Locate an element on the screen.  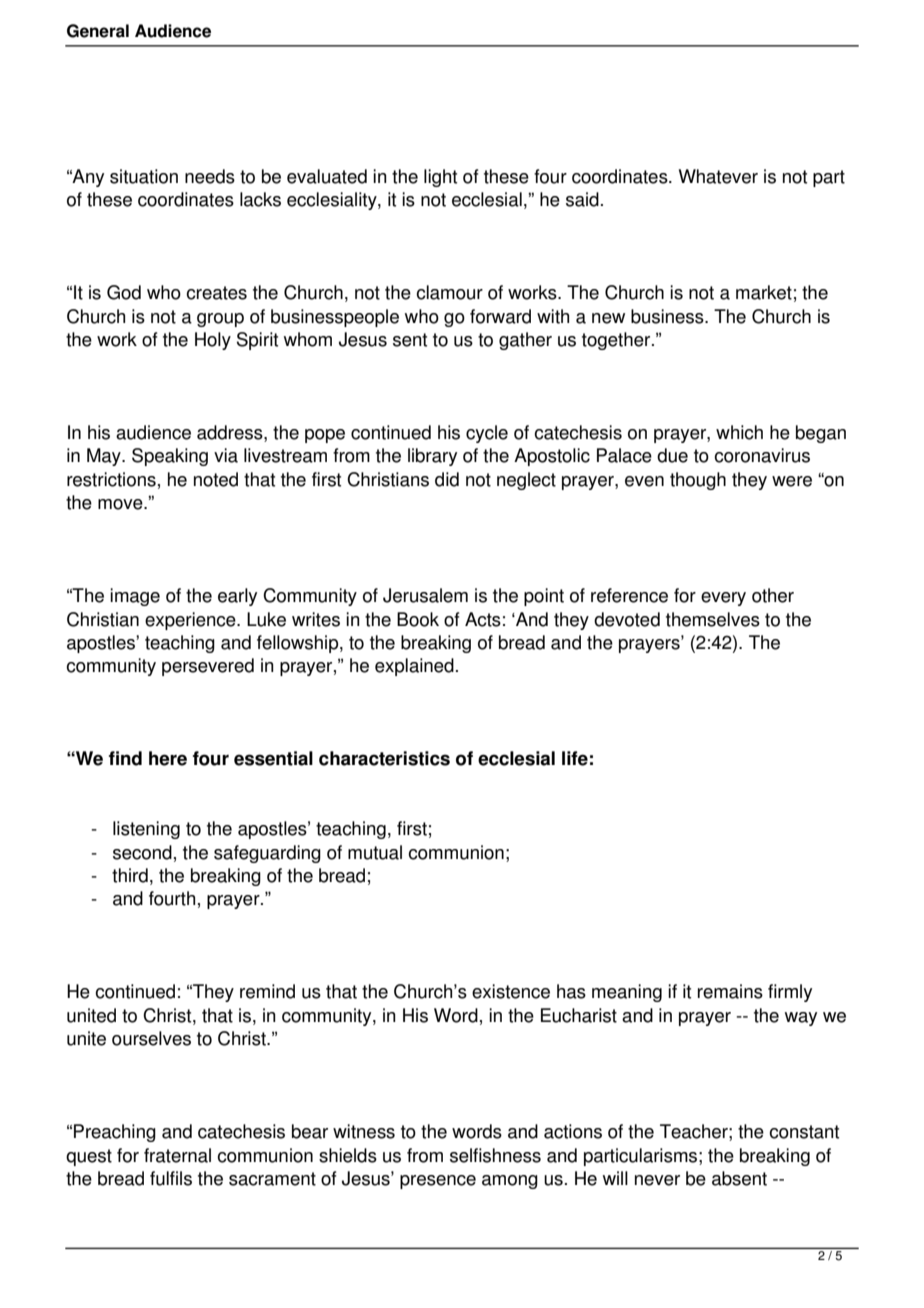
did is located at coordinates (447, 479).
